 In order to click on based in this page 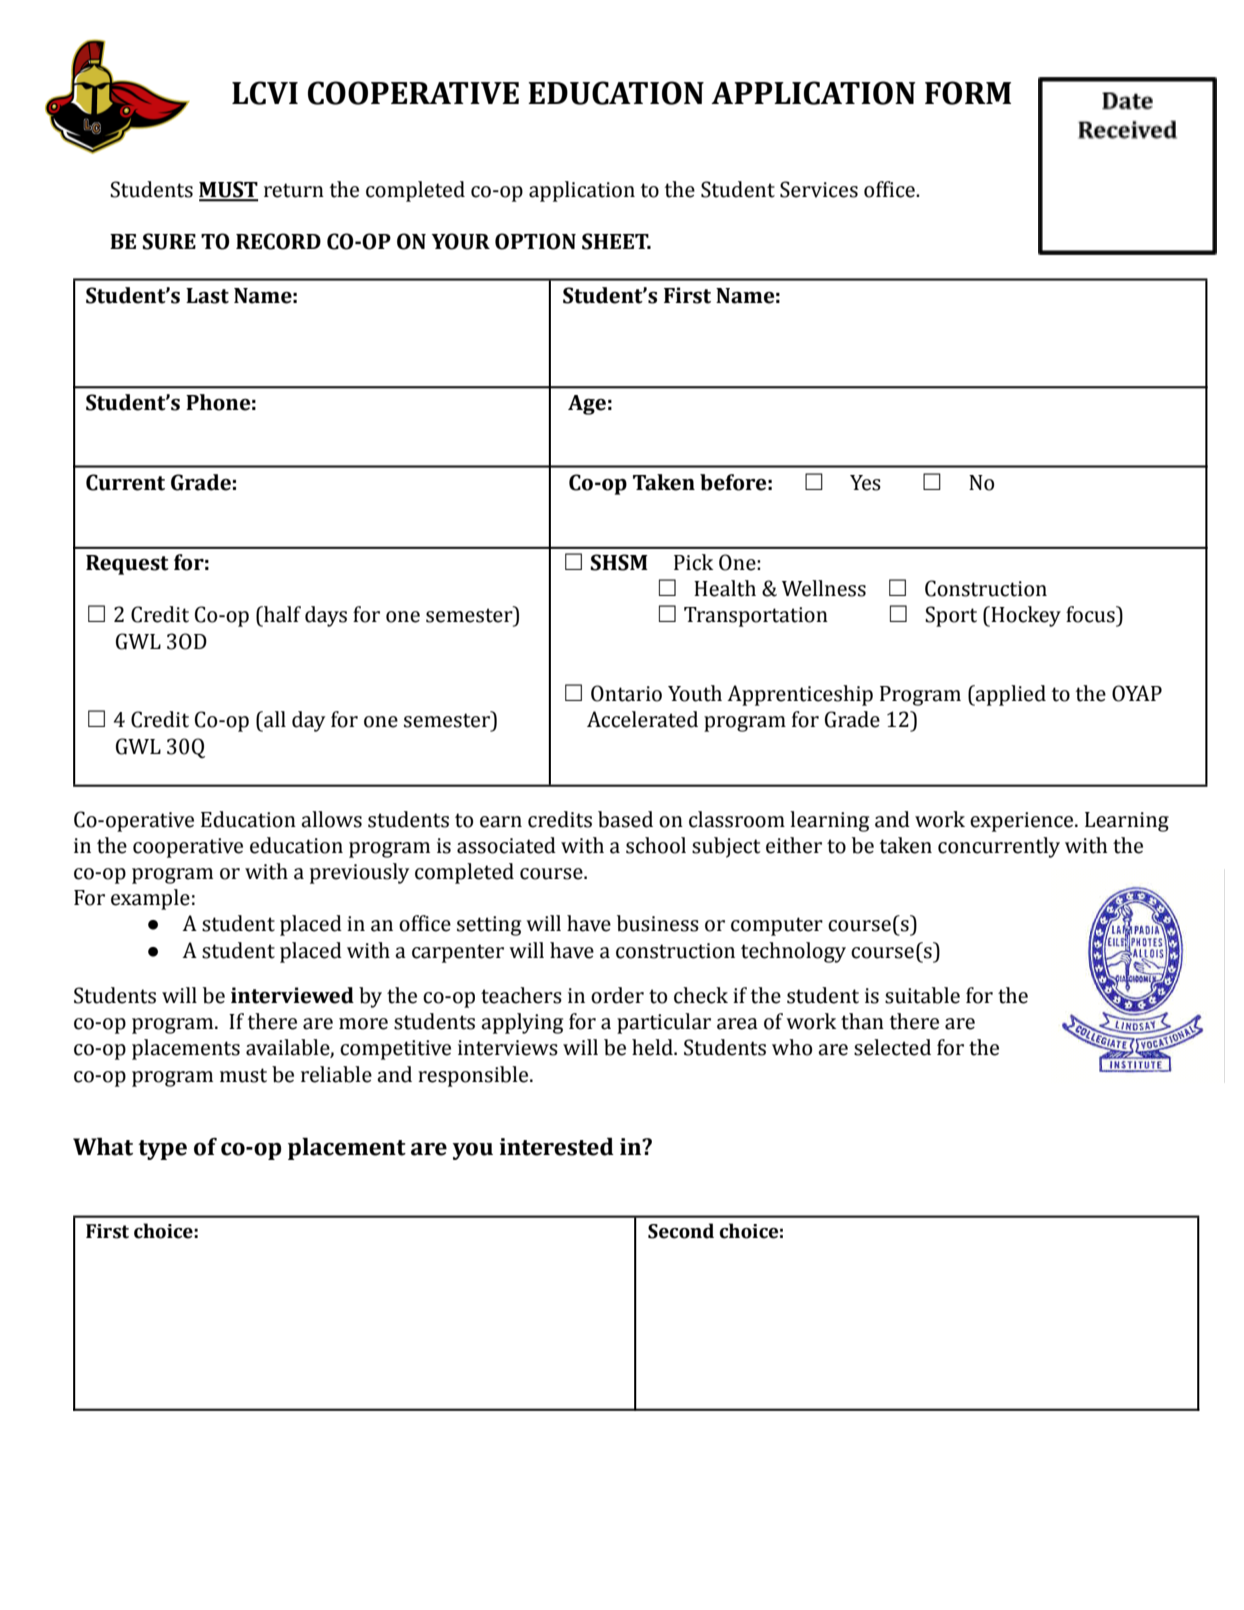, I will do `click(625, 819)`.
